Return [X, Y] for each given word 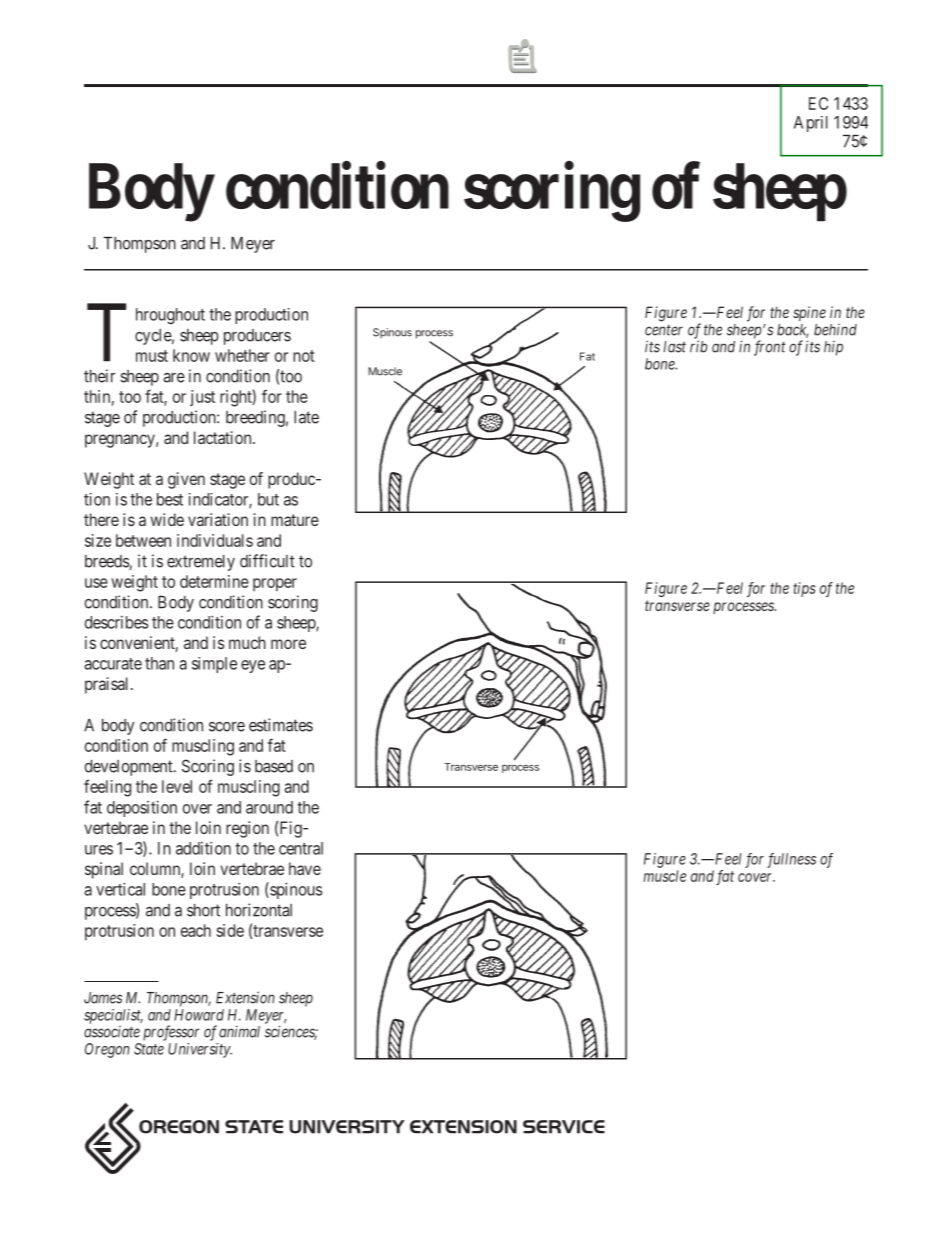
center [664, 330]
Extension [245, 997]
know [191, 355]
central [301, 848]
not [304, 356]
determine [214, 581]
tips [804, 589]
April [811, 124]
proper [275, 584]
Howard [199, 1015]
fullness [791, 860]
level [177, 786]
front [769, 348]
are [174, 378]
